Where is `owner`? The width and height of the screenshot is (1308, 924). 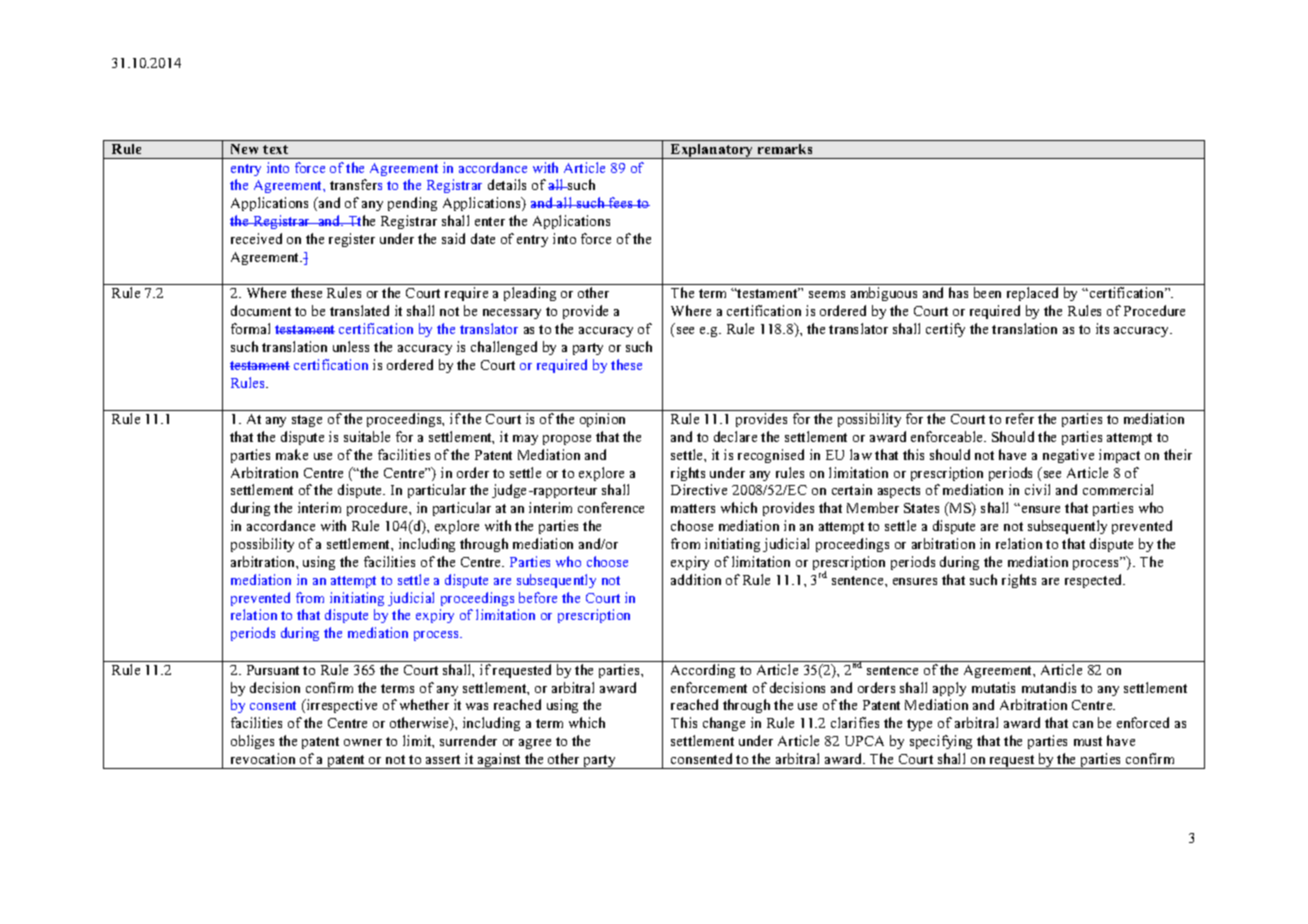
owner is located at coordinates (363, 742).
